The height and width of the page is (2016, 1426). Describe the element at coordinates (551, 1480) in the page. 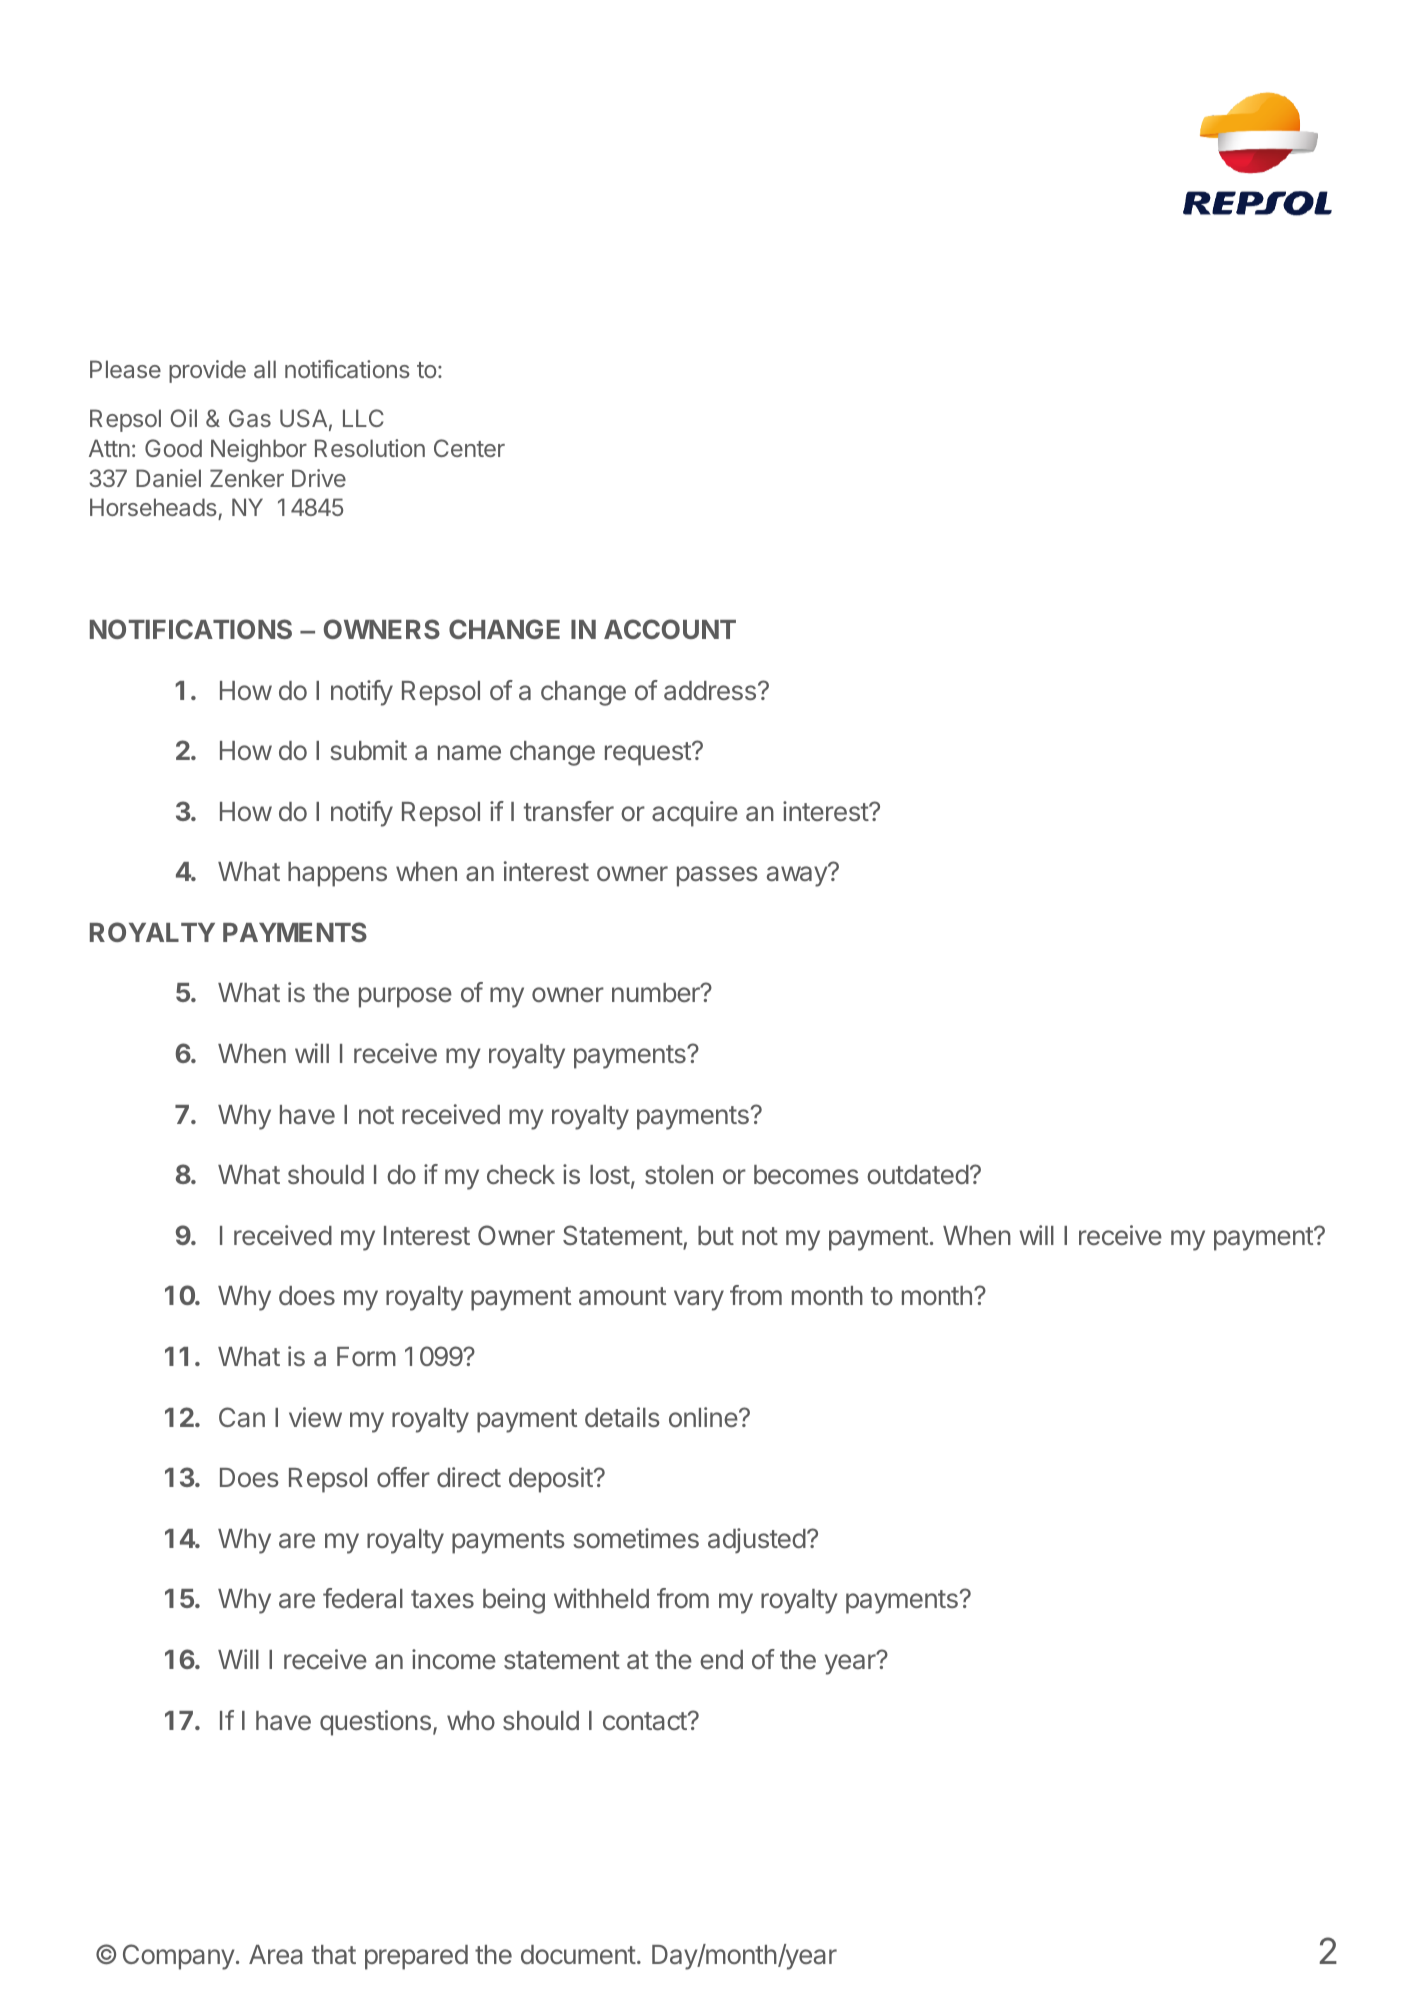

I see `deposit` at that location.
